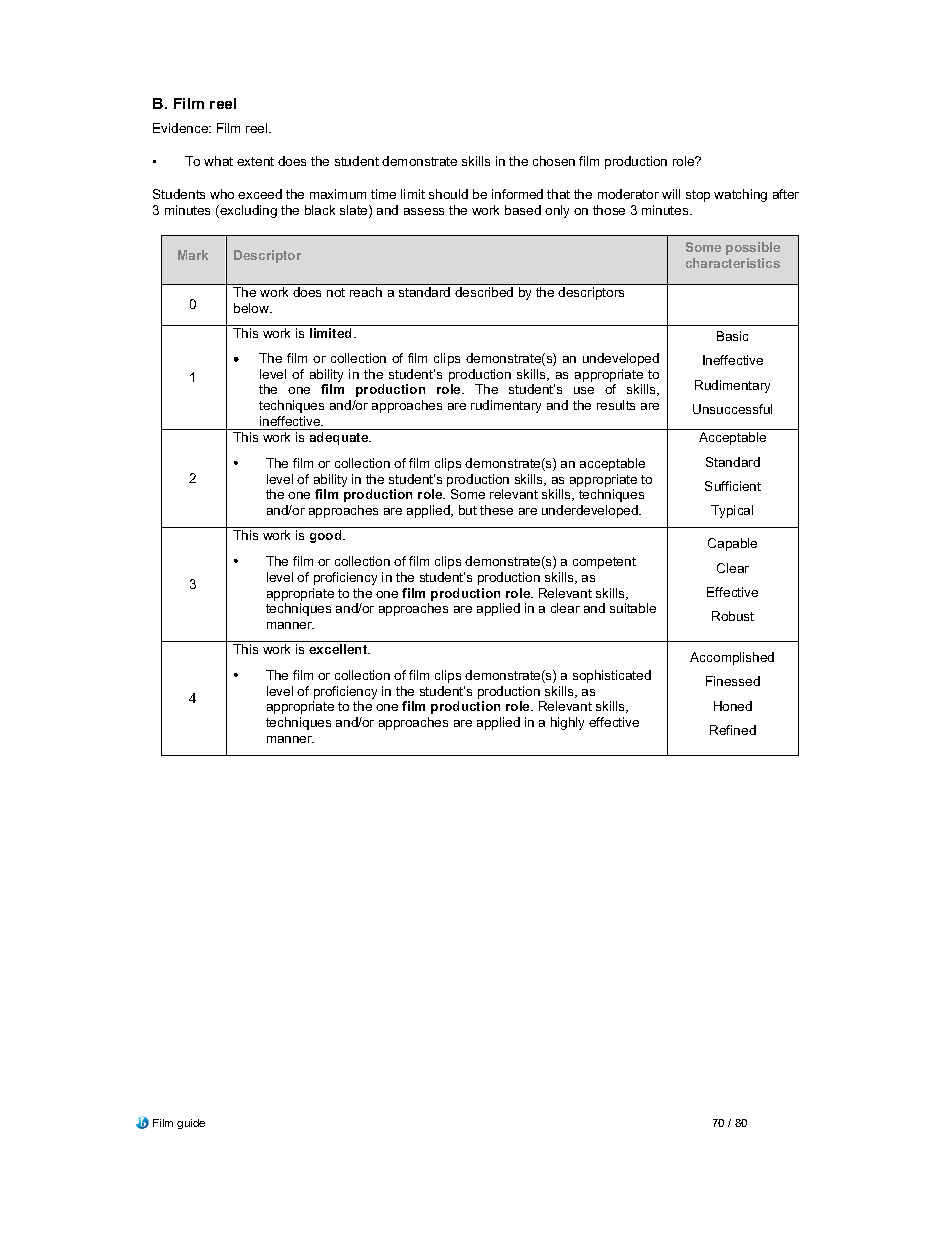 Image resolution: width=952 pixels, height=1233 pixels. Describe the element at coordinates (255, 161) in the screenshot. I see `extent` at that location.
